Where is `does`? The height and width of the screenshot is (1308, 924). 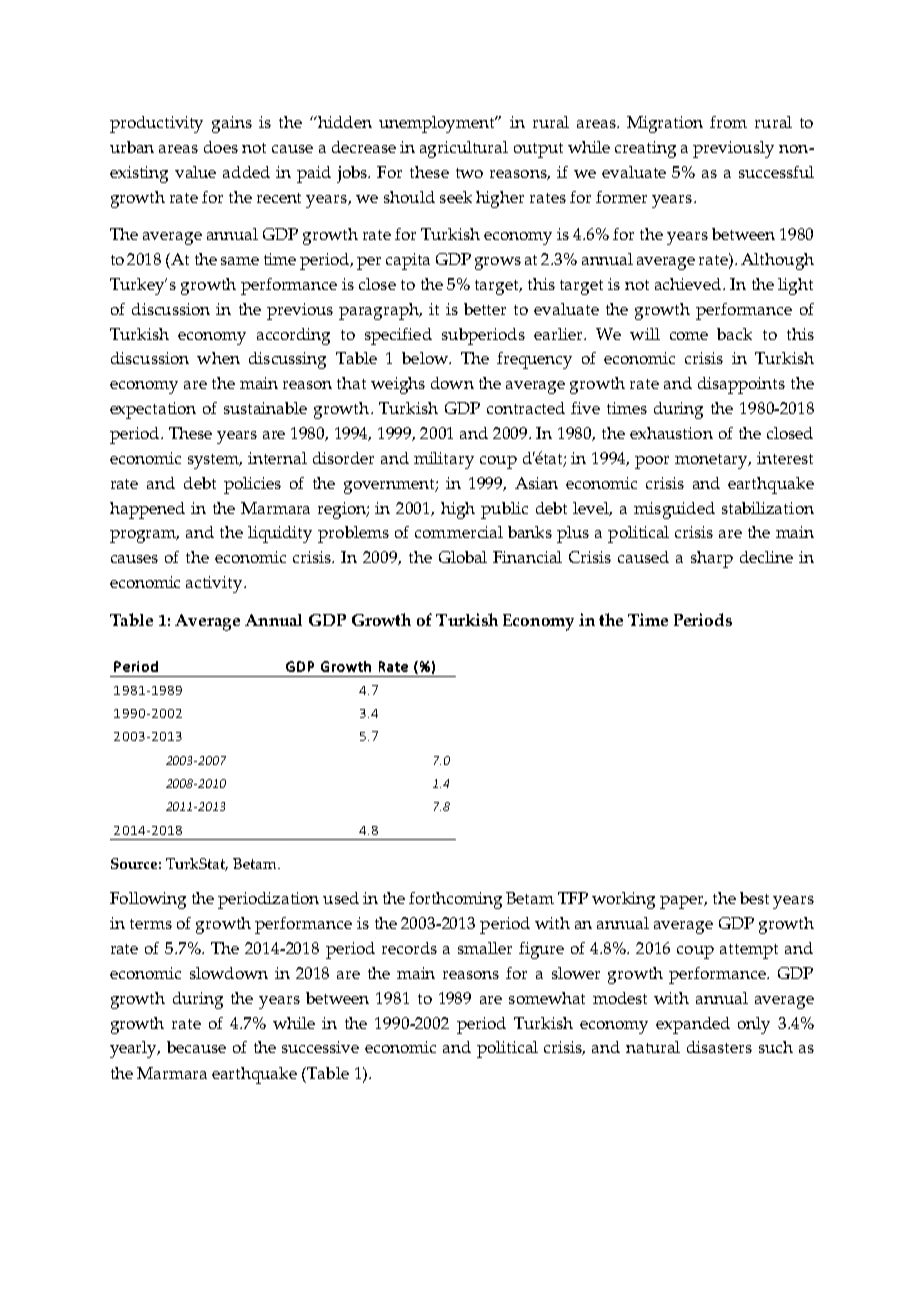 does is located at coordinates (221, 147).
